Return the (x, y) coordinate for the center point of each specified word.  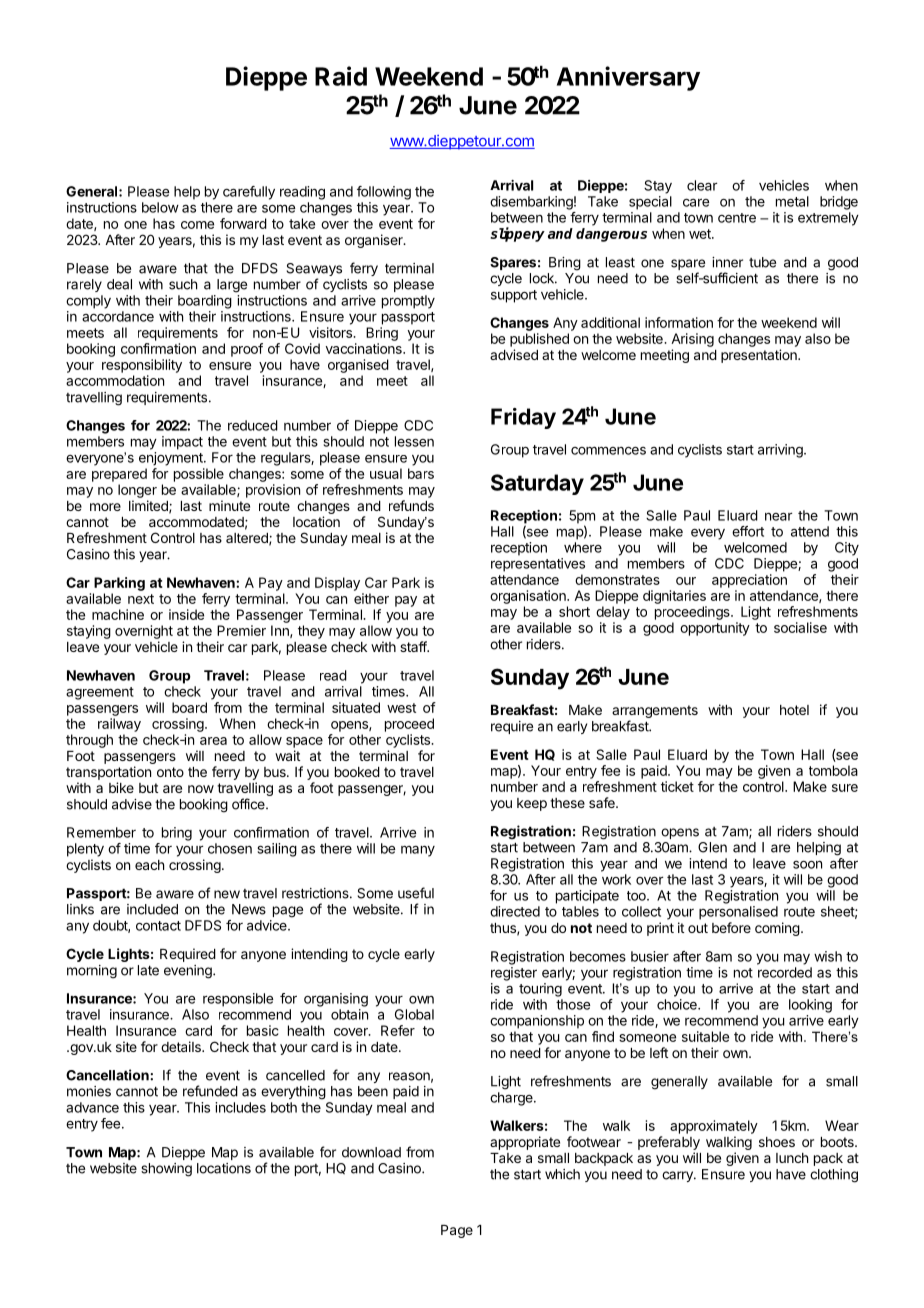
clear (702, 185)
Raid (341, 76)
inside (186, 614)
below (160, 207)
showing (166, 1170)
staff (414, 646)
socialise (800, 627)
